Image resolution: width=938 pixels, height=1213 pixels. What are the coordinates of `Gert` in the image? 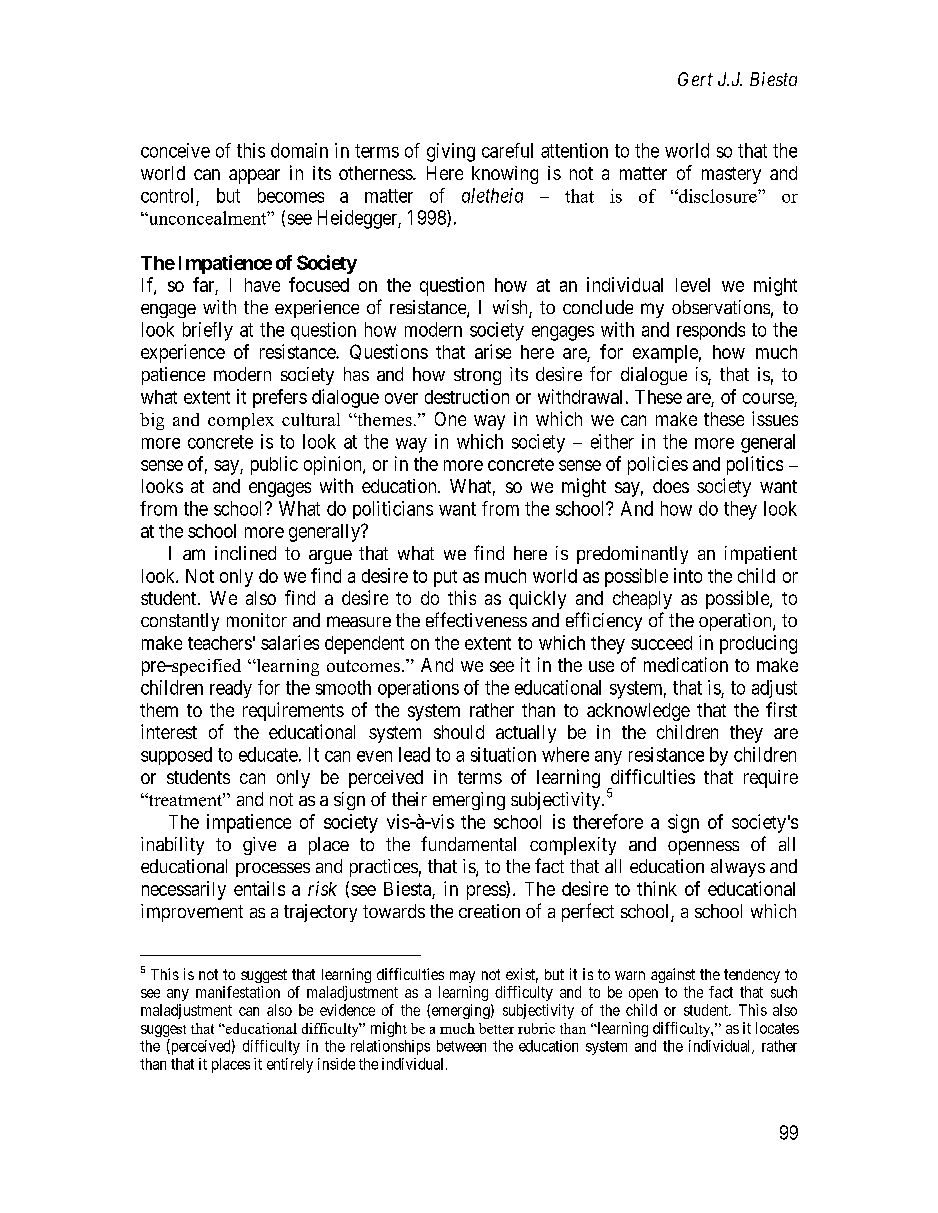 It's located at (695, 79).
